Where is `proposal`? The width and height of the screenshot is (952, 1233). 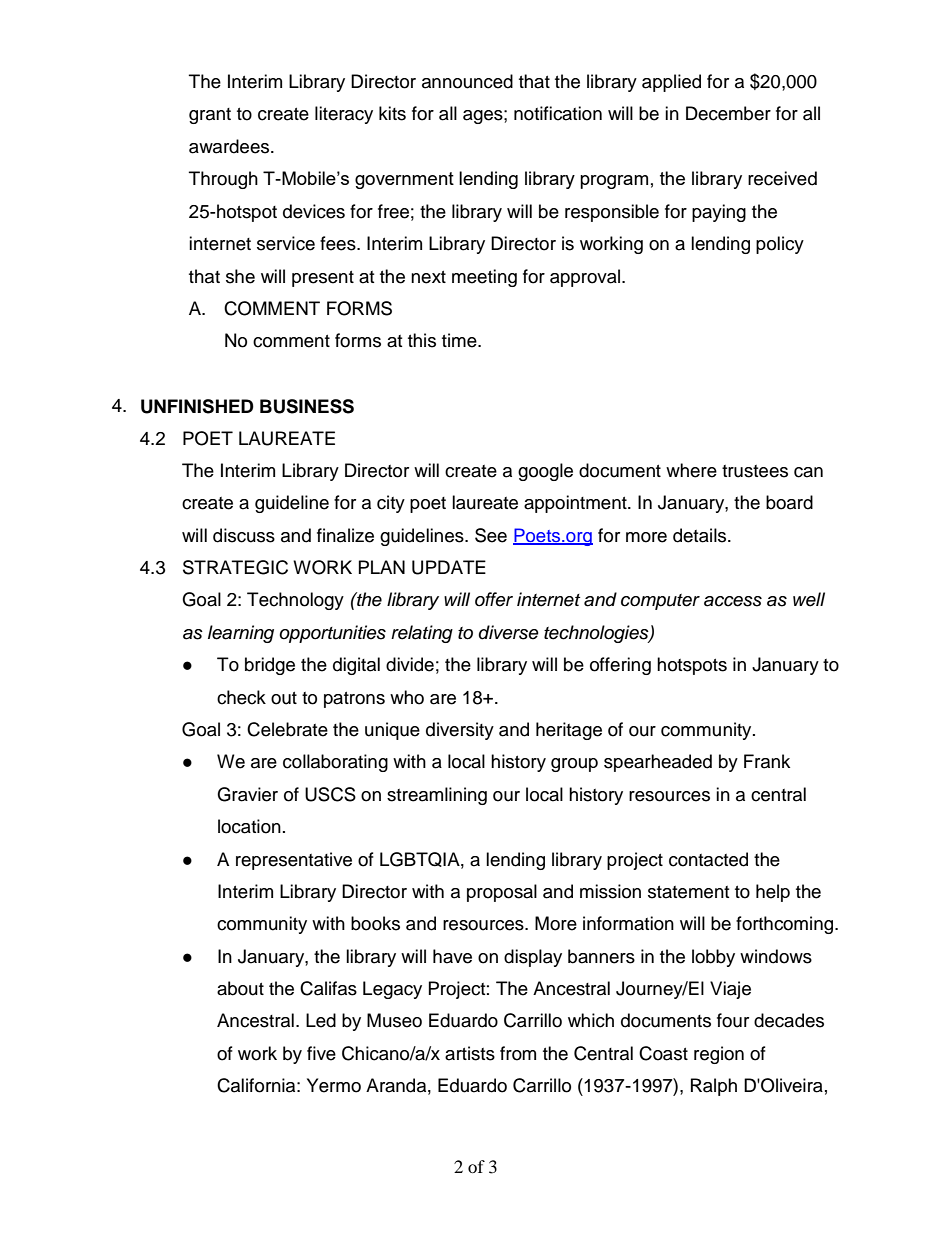 proposal is located at coordinates (502, 893).
